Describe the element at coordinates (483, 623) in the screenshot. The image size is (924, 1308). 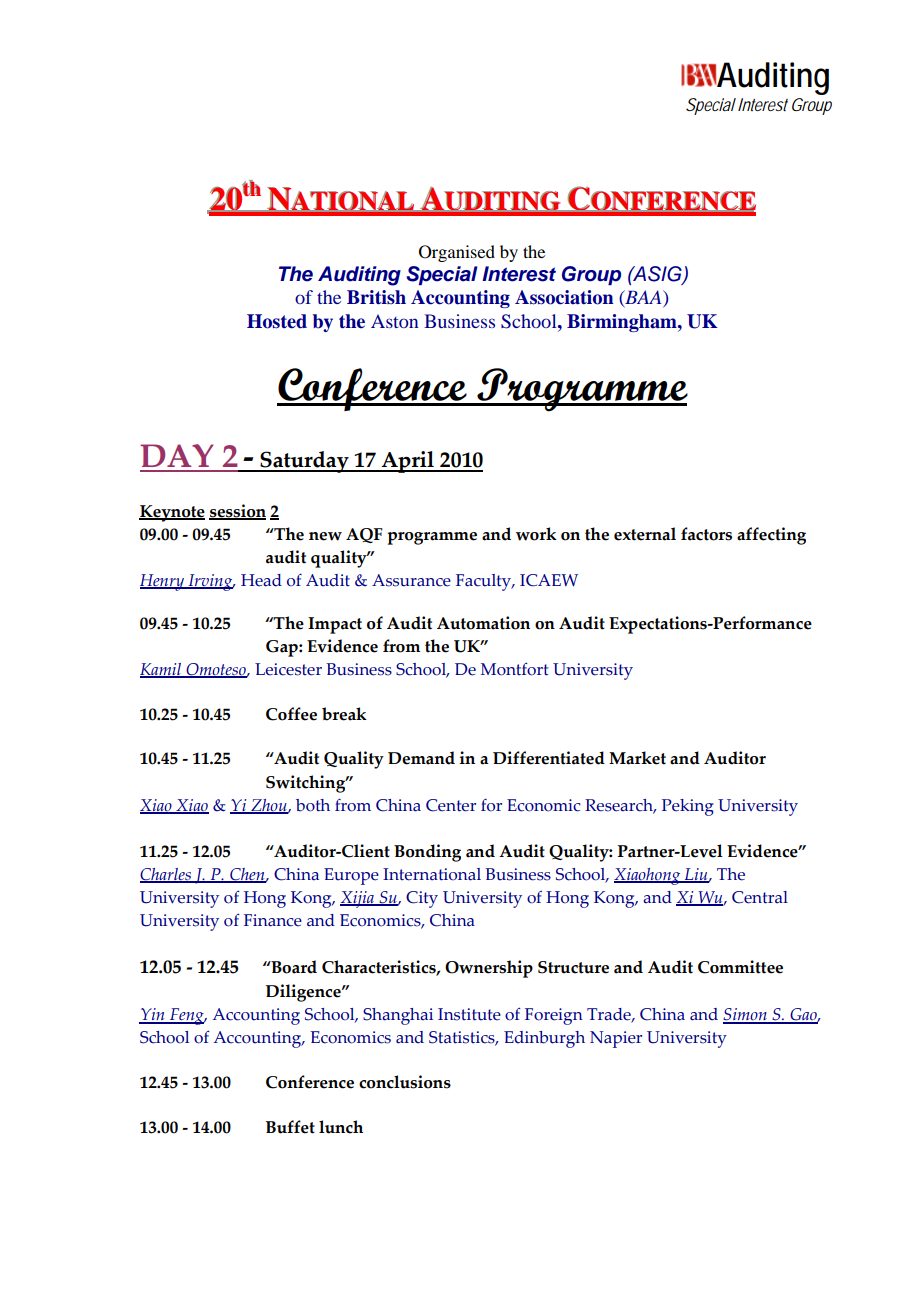
I see `Automation` at that location.
